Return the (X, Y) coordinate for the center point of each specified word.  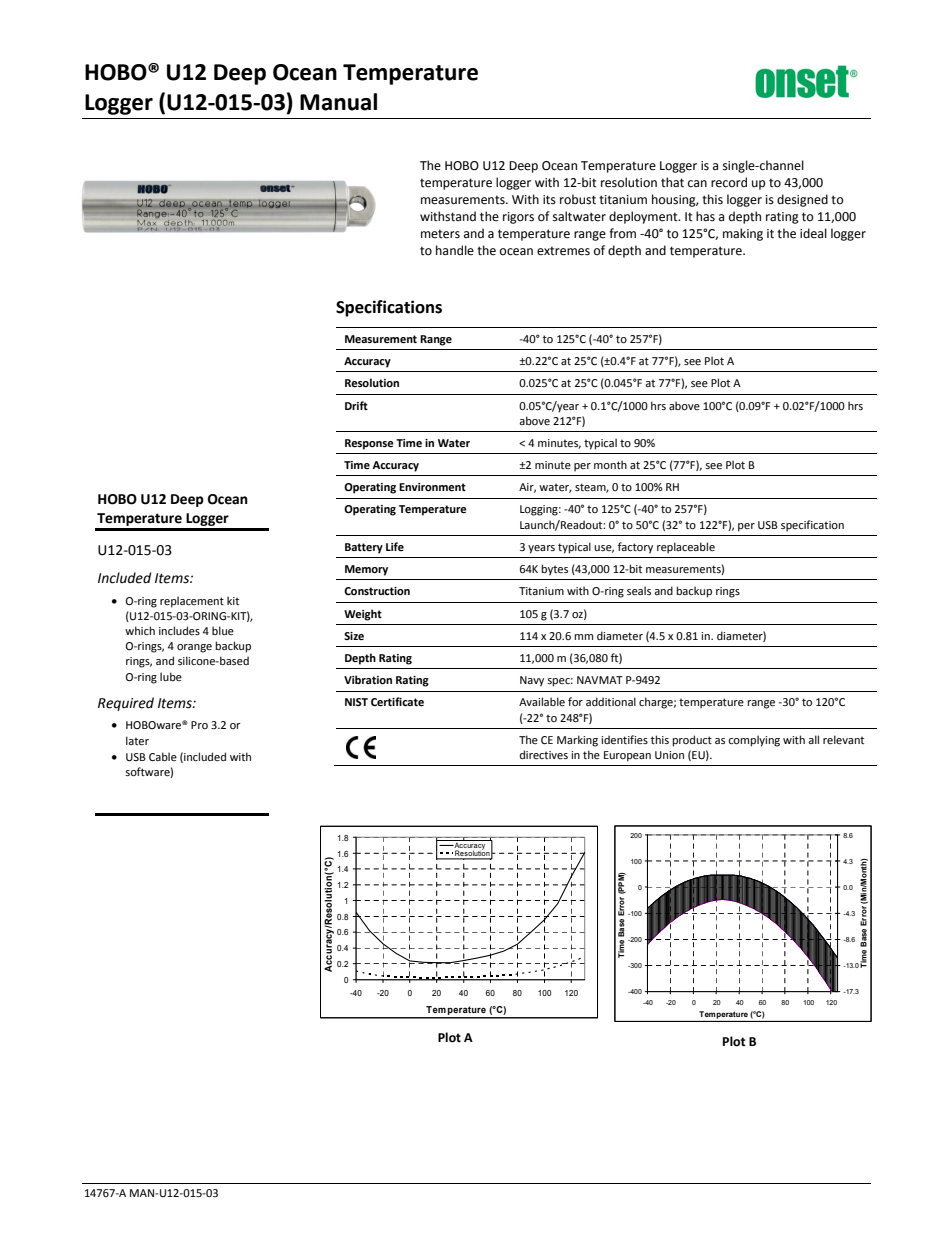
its (549, 200)
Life (395, 546)
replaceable (686, 548)
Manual (338, 102)
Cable (163, 756)
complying (754, 741)
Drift (356, 405)
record (729, 182)
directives (544, 754)
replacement (192, 602)
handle (455, 250)
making (743, 234)
